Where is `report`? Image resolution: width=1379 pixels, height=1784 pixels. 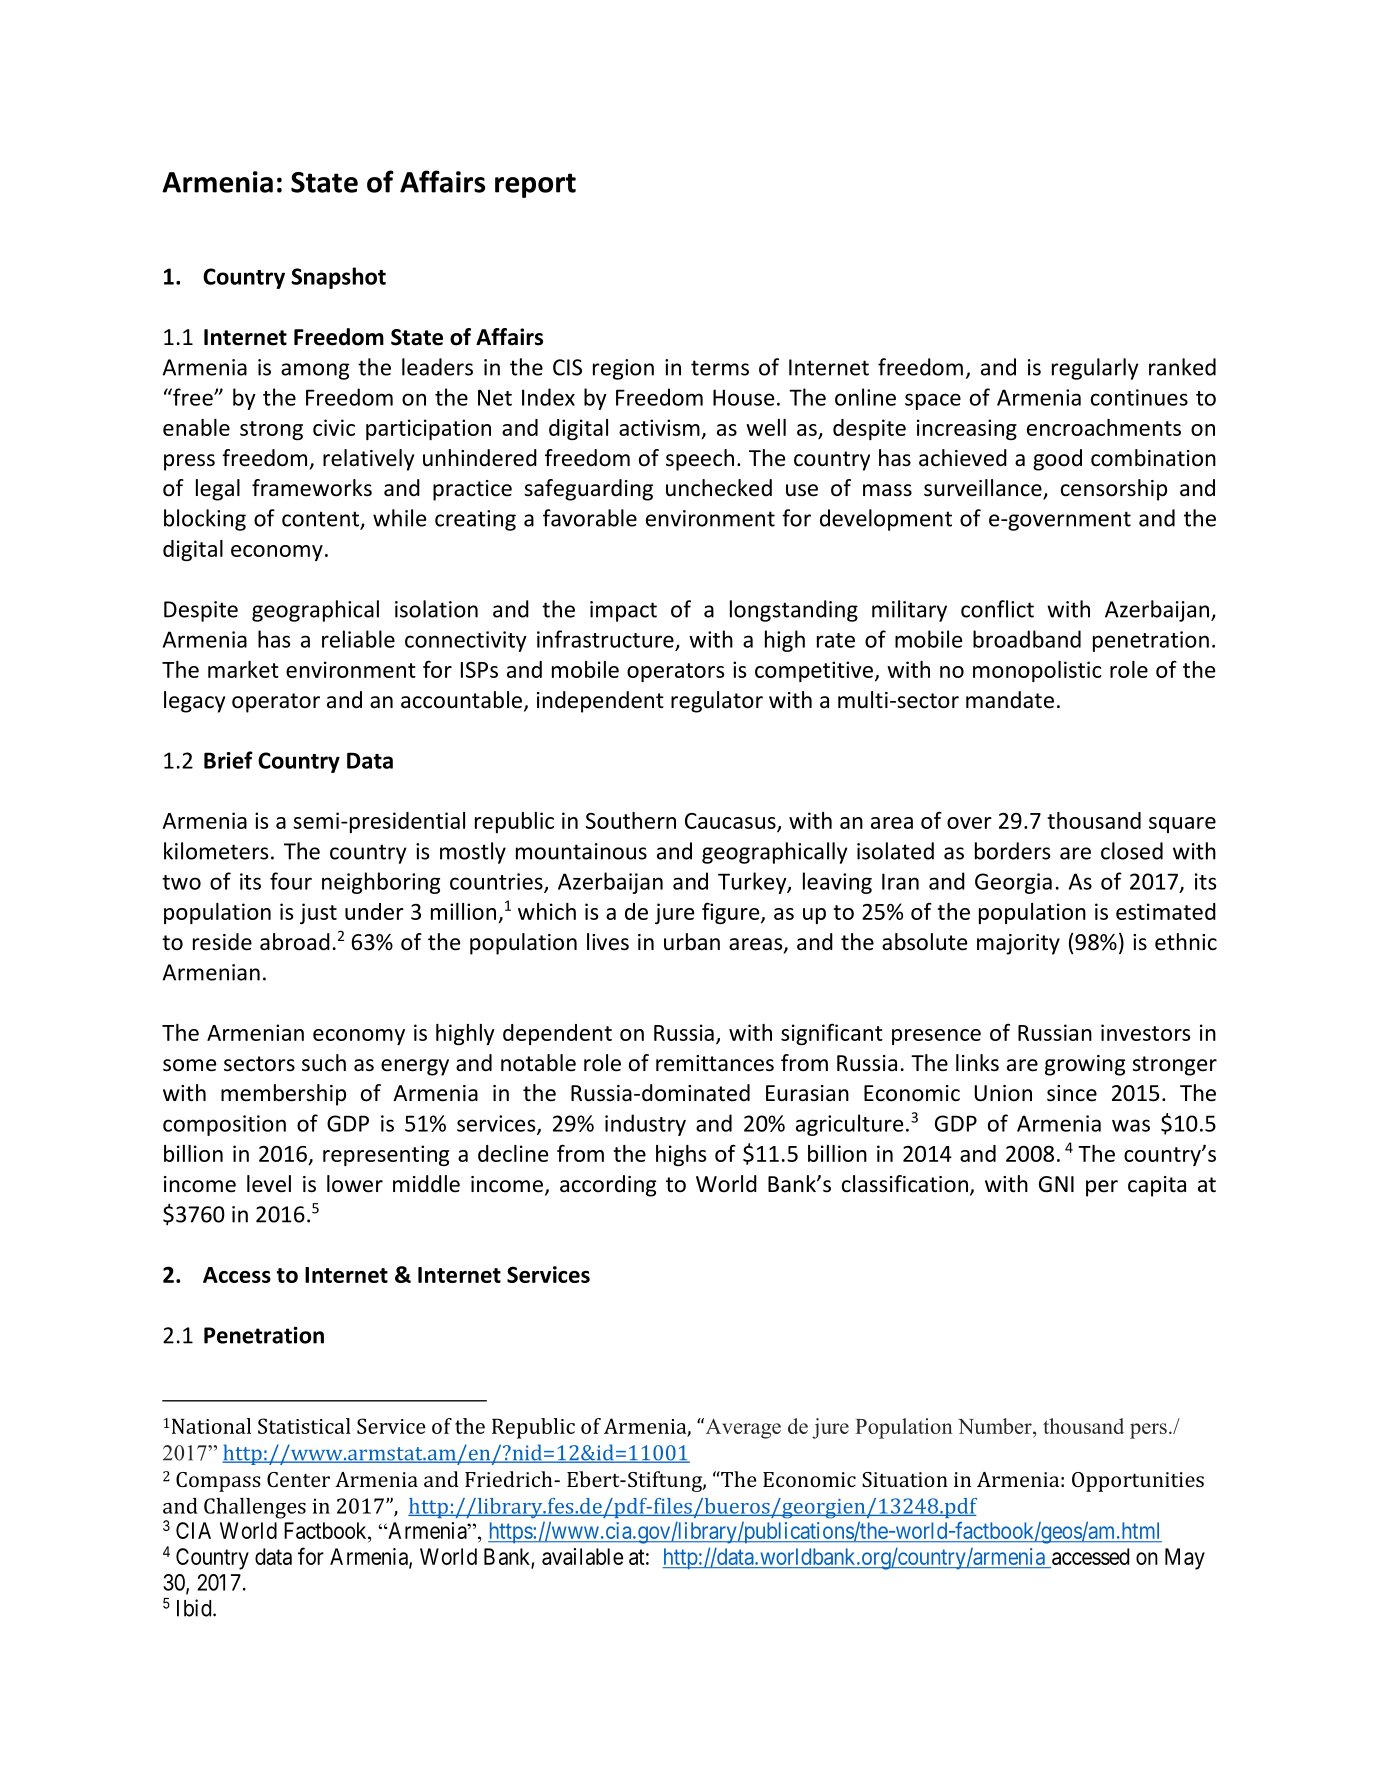 report is located at coordinates (535, 185).
